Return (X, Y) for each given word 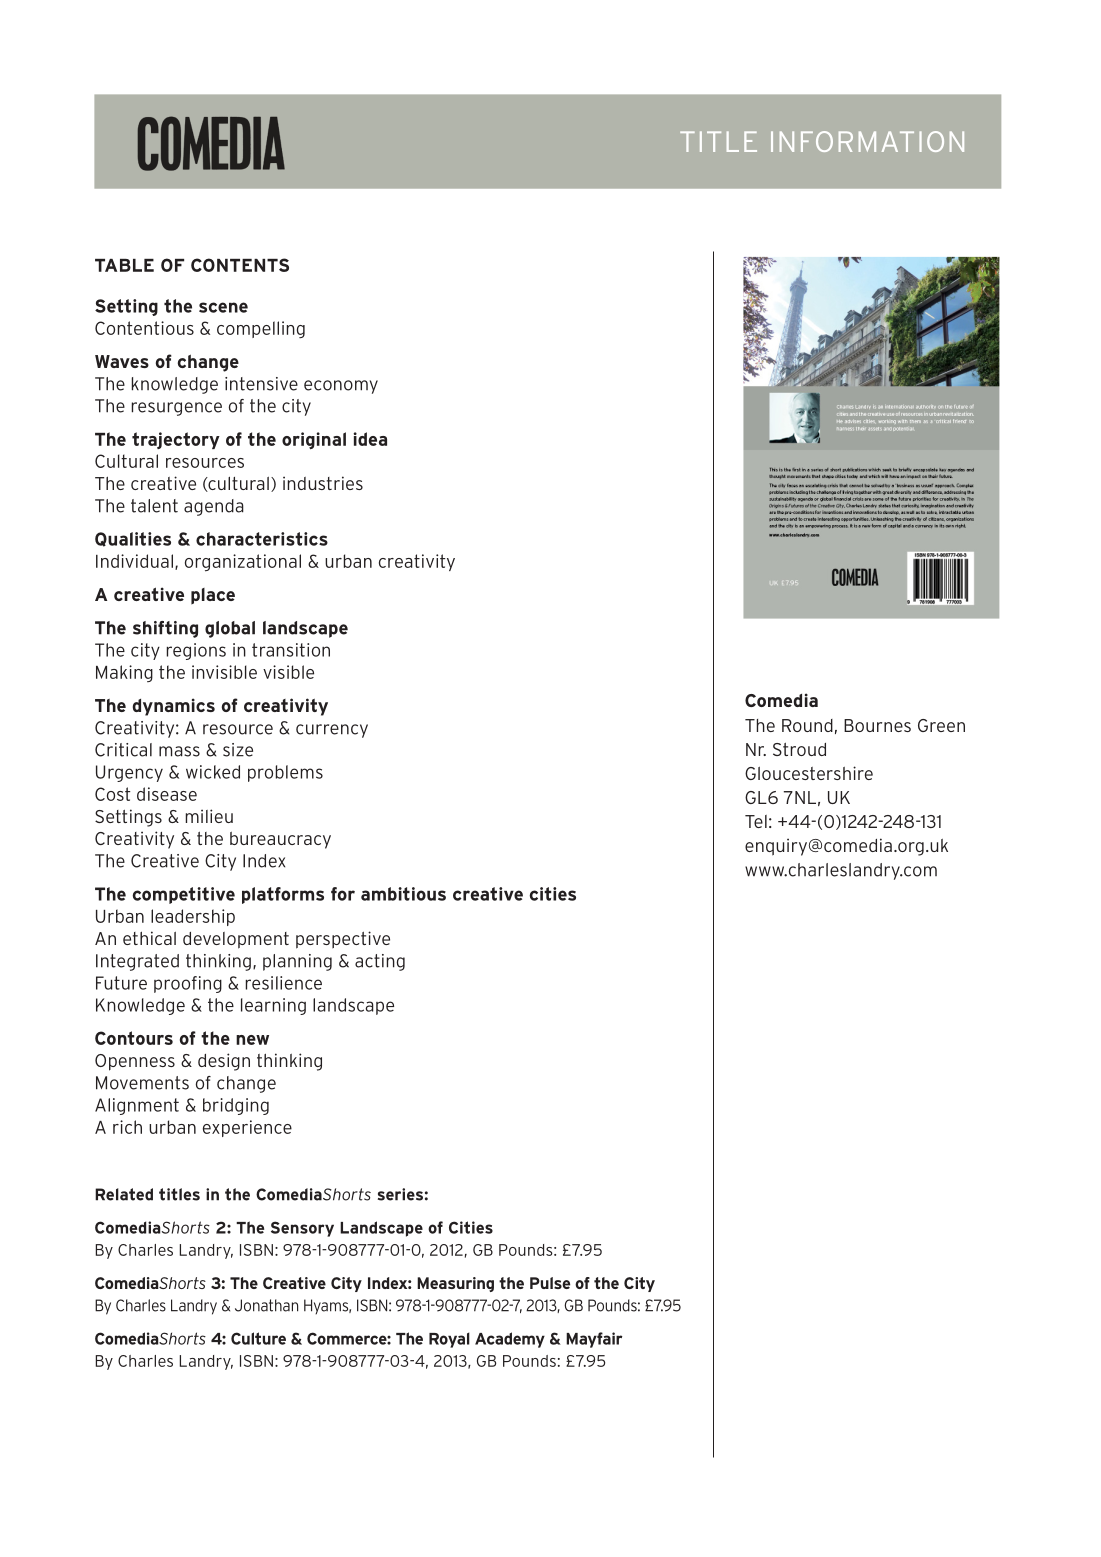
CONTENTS (240, 265)
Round (807, 725)
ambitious (403, 894)
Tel (756, 821)
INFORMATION (867, 141)
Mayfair (594, 1340)
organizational (243, 563)
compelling (261, 329)
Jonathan (266, 1305)
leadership (193, 917)
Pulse (550, 1283)
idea (370, 439)
